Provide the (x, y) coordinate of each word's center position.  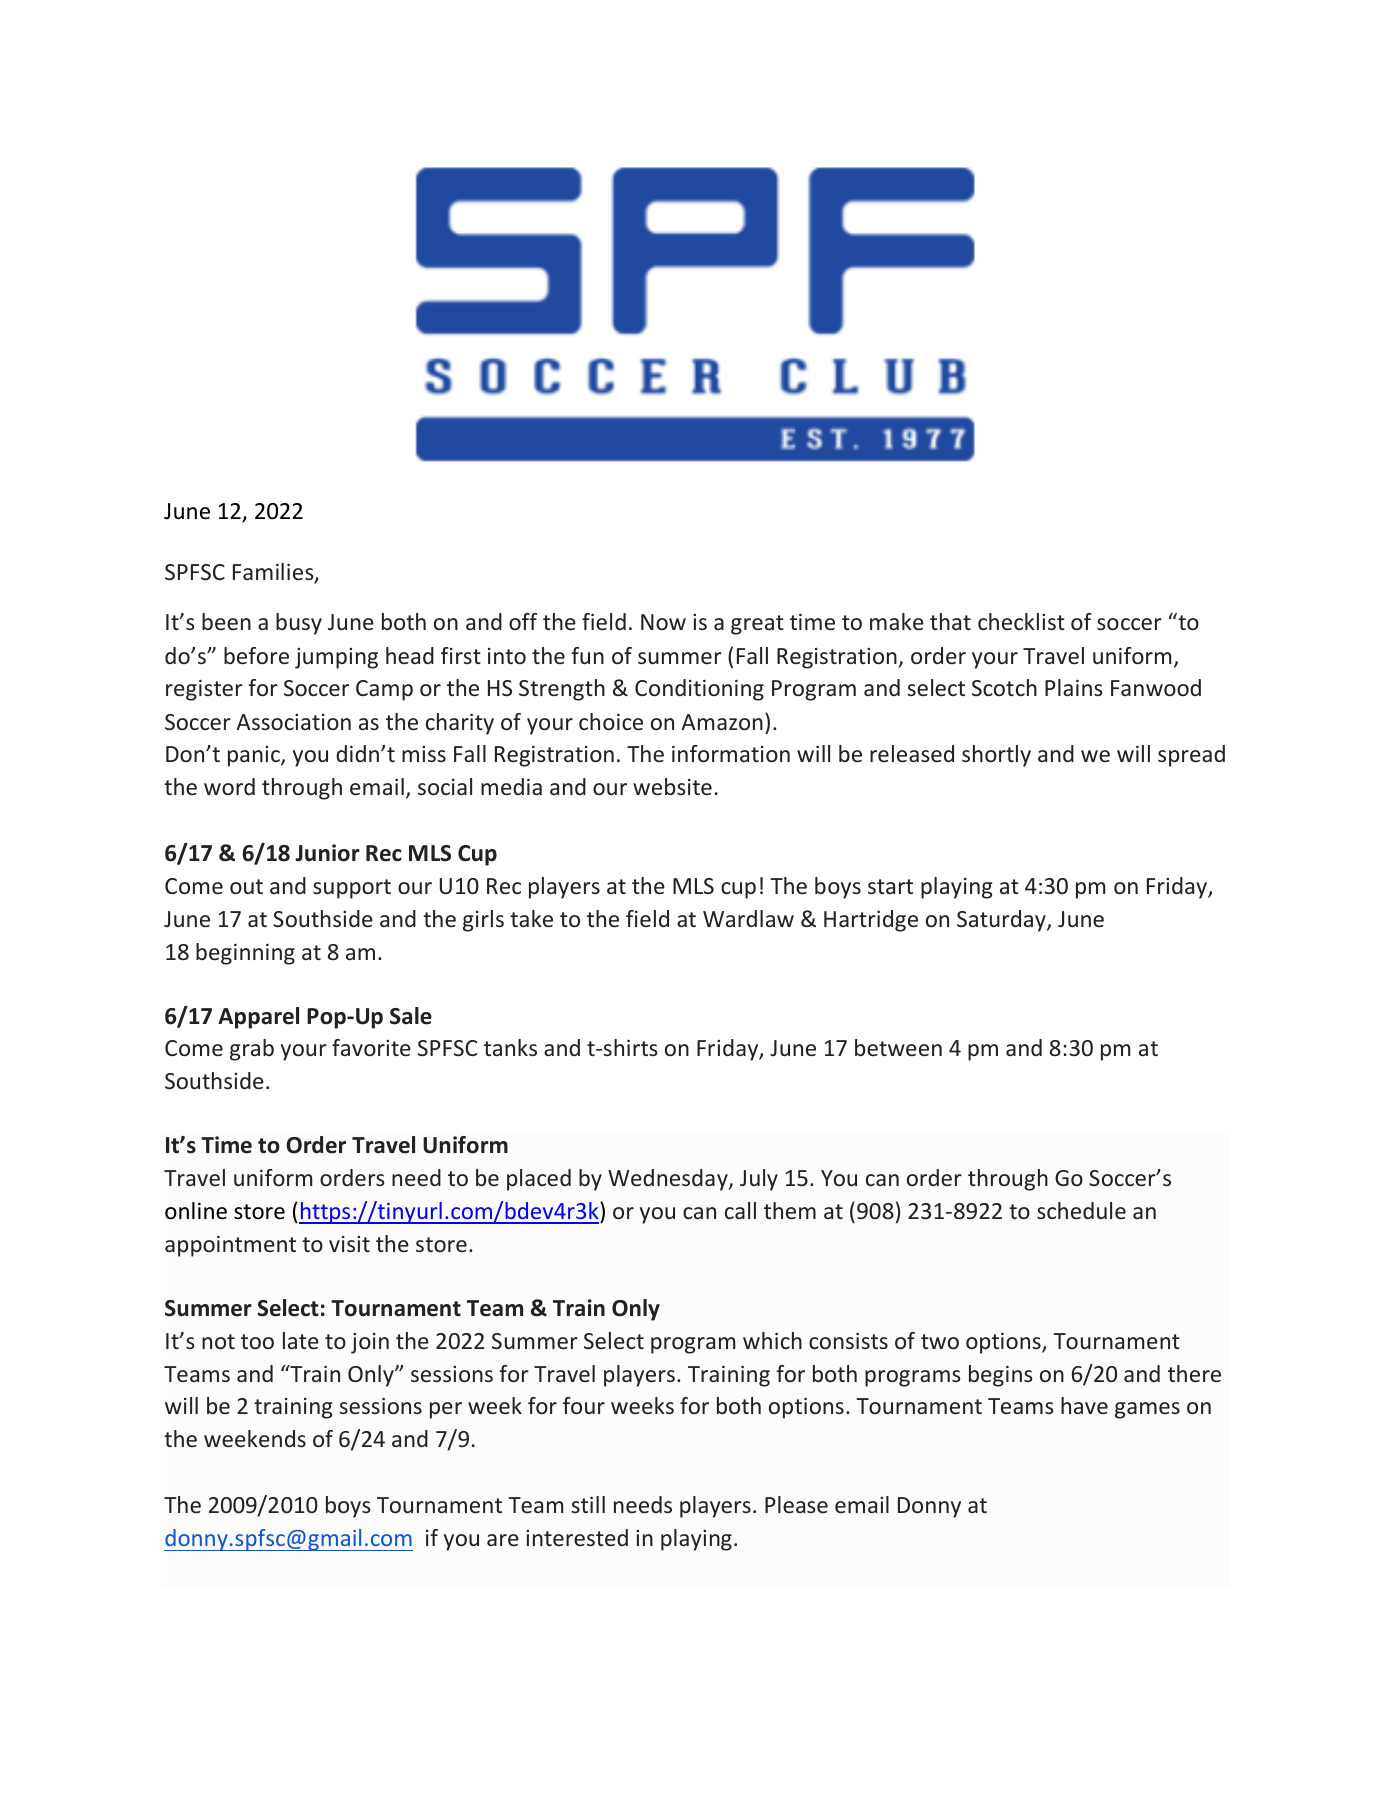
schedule (1081, 1210)
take (531, 918)
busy (299, 624)
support (352, 889)
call (740, 1210)
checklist (1021, 621)
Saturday (1002, 921)
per (446, 1410)
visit (349, 1244)
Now (663, 622)
